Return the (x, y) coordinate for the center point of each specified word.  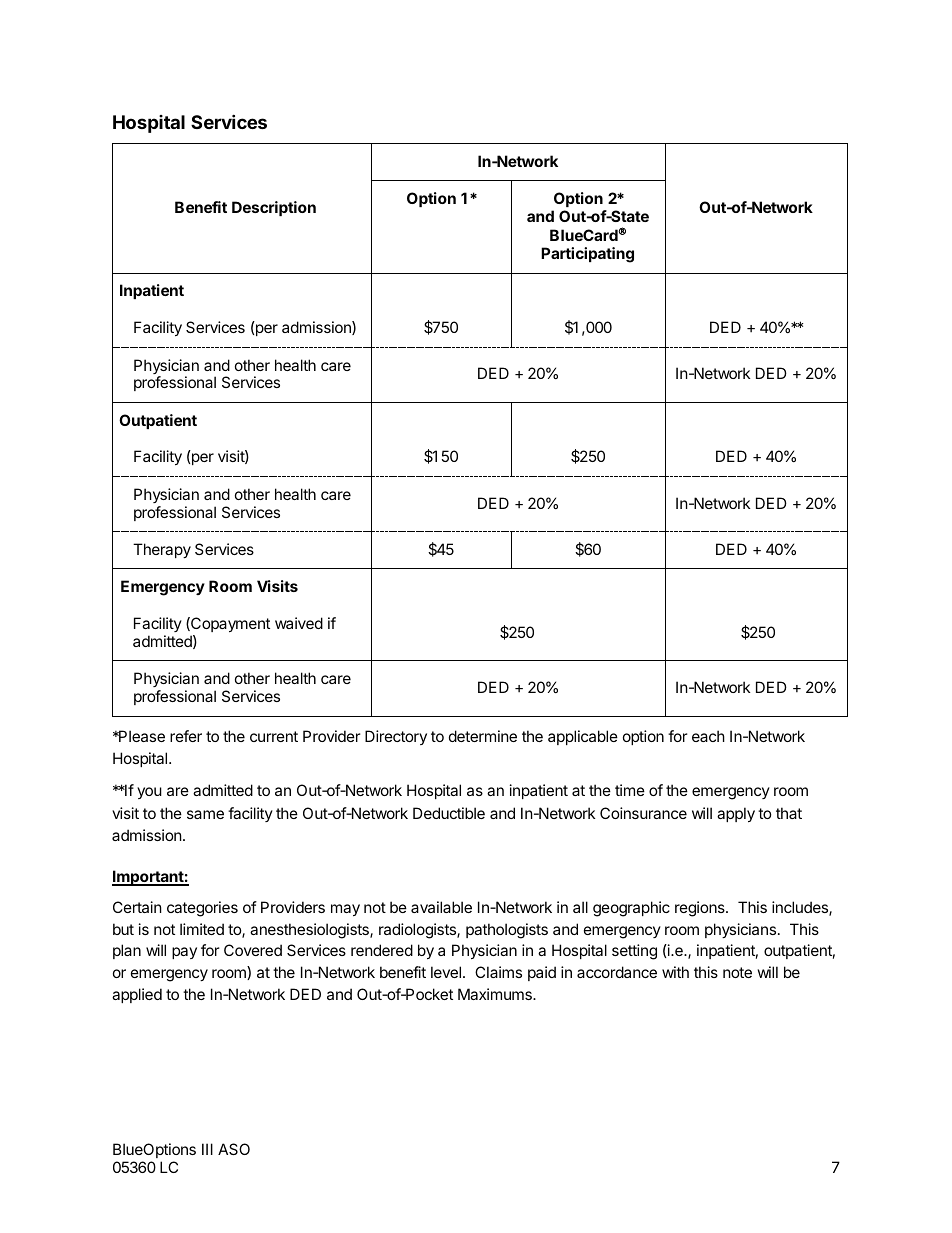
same (205, 814)
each (708, 736)
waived (299, 623)
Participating (587, 255)
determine (483, 736)
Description (274, 208)
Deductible (449, 813)
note (737, 972)
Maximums (496, 994)
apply (736, 814)
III (207, 1149)
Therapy (162, 550)
